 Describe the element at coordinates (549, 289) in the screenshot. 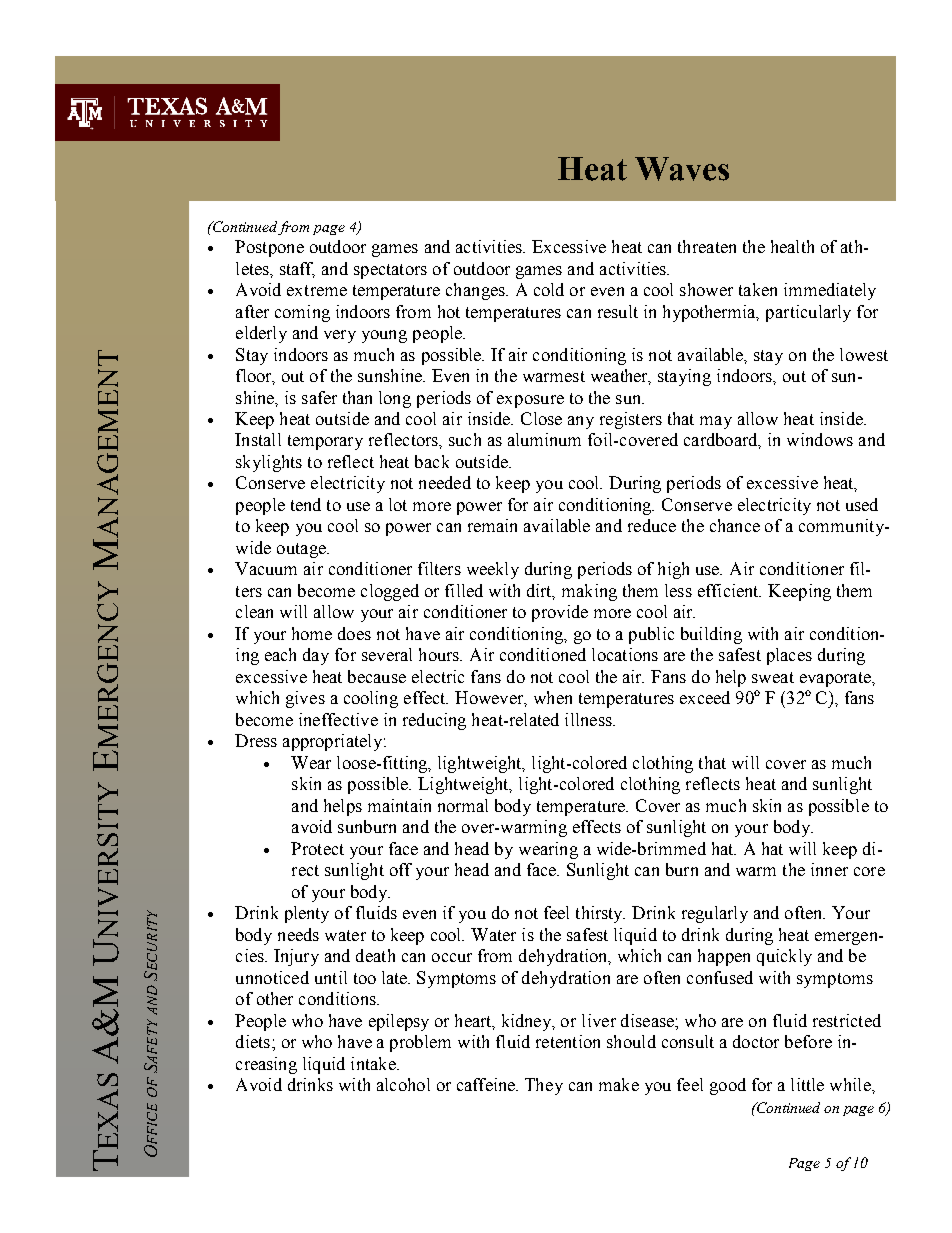

I see `cold` at that location.
